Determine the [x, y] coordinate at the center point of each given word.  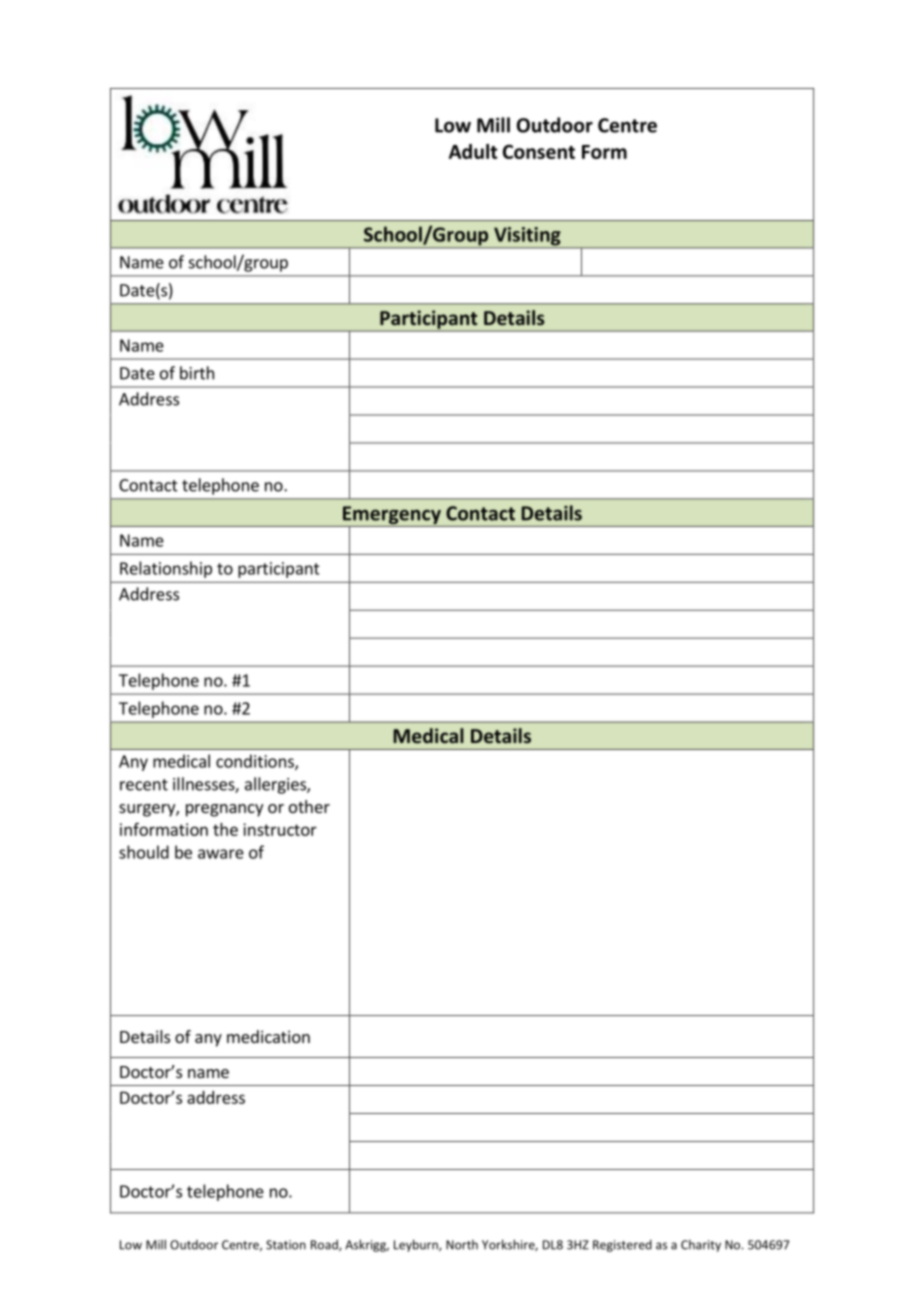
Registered [622, 1246]
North [462, 1245]
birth [197, 373]
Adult [473, 151]
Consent [539, 151]
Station [286, 1245]
